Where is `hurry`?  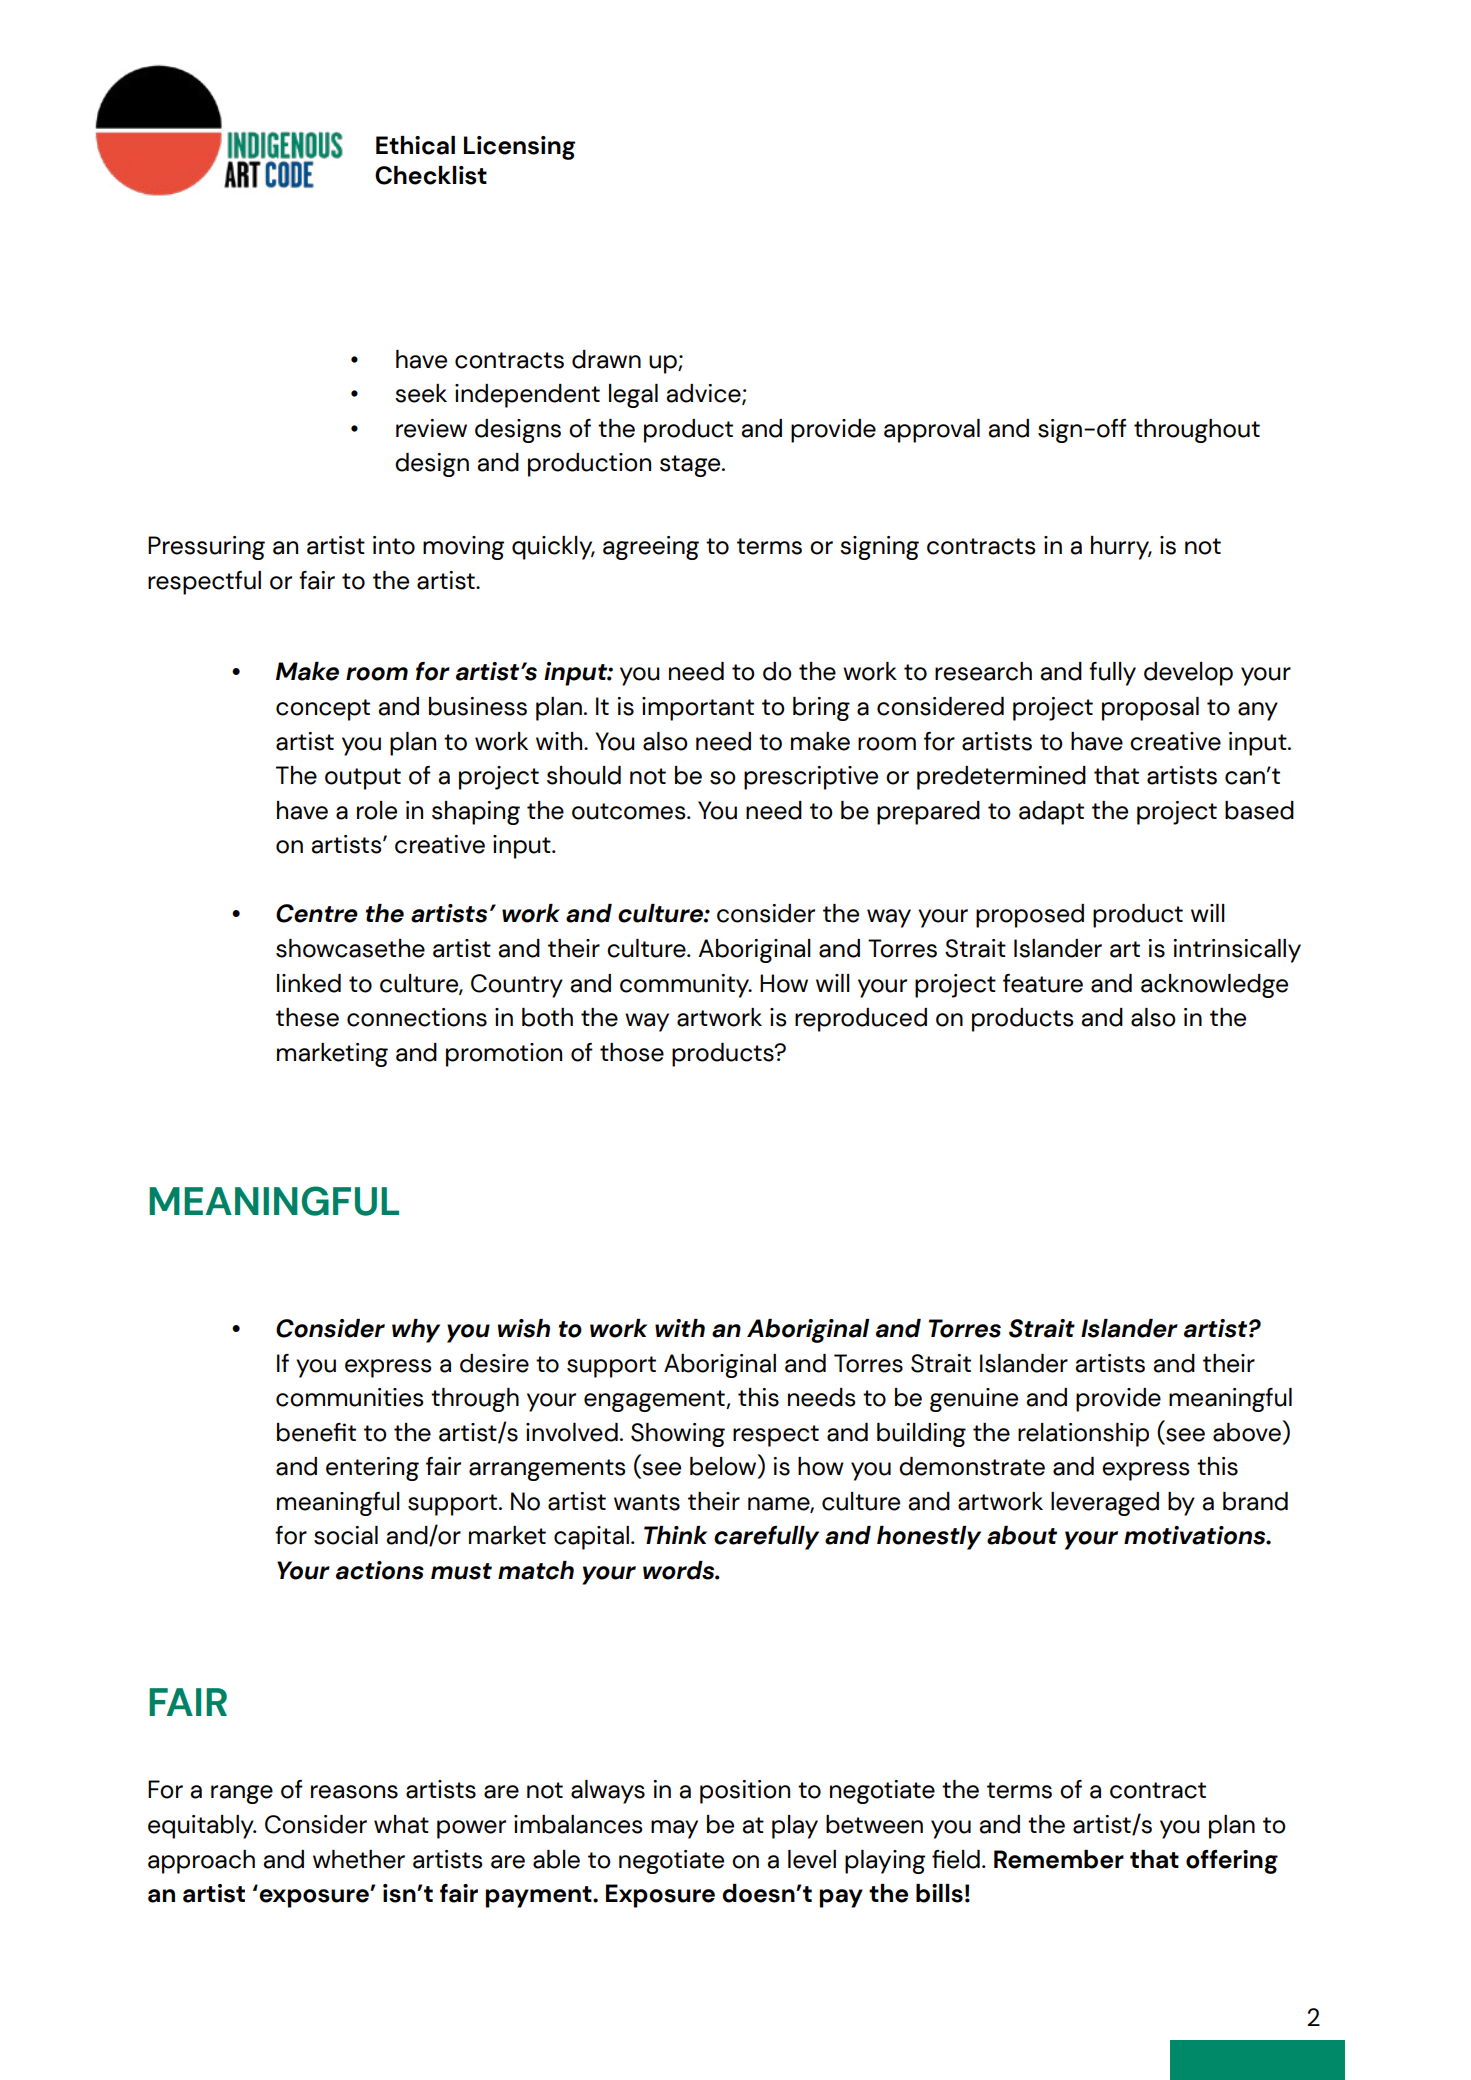
hurry is located at coordinates (1121, 548).
